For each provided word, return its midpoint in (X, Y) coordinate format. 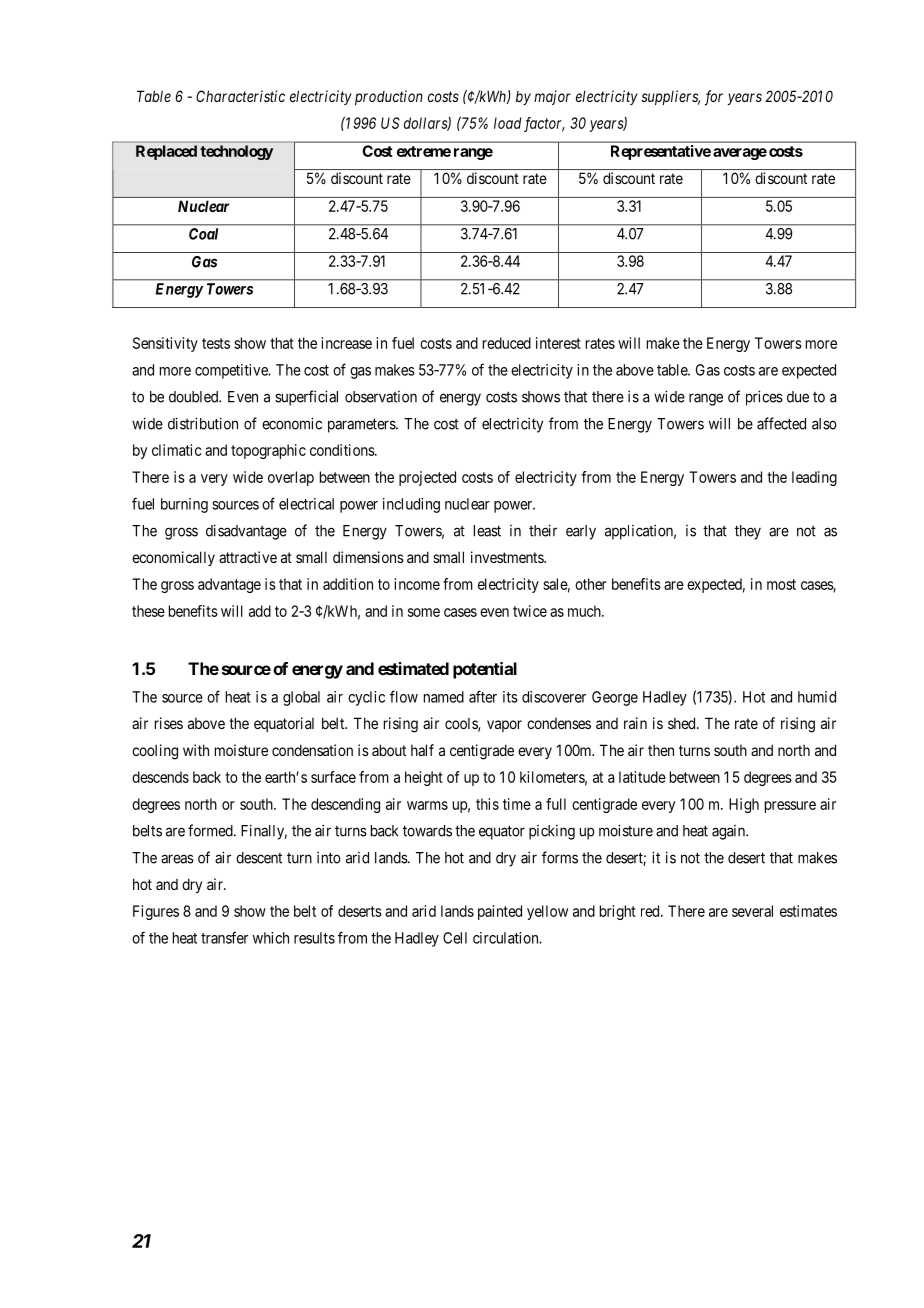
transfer (224, 937)
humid (817, 697)
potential (485, 670)
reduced (507, 343)
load (507, 123)
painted (500, 912)
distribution (203, 423)
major (552, 97)
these (148, 611)
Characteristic (240, 96)
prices (764, 398)
